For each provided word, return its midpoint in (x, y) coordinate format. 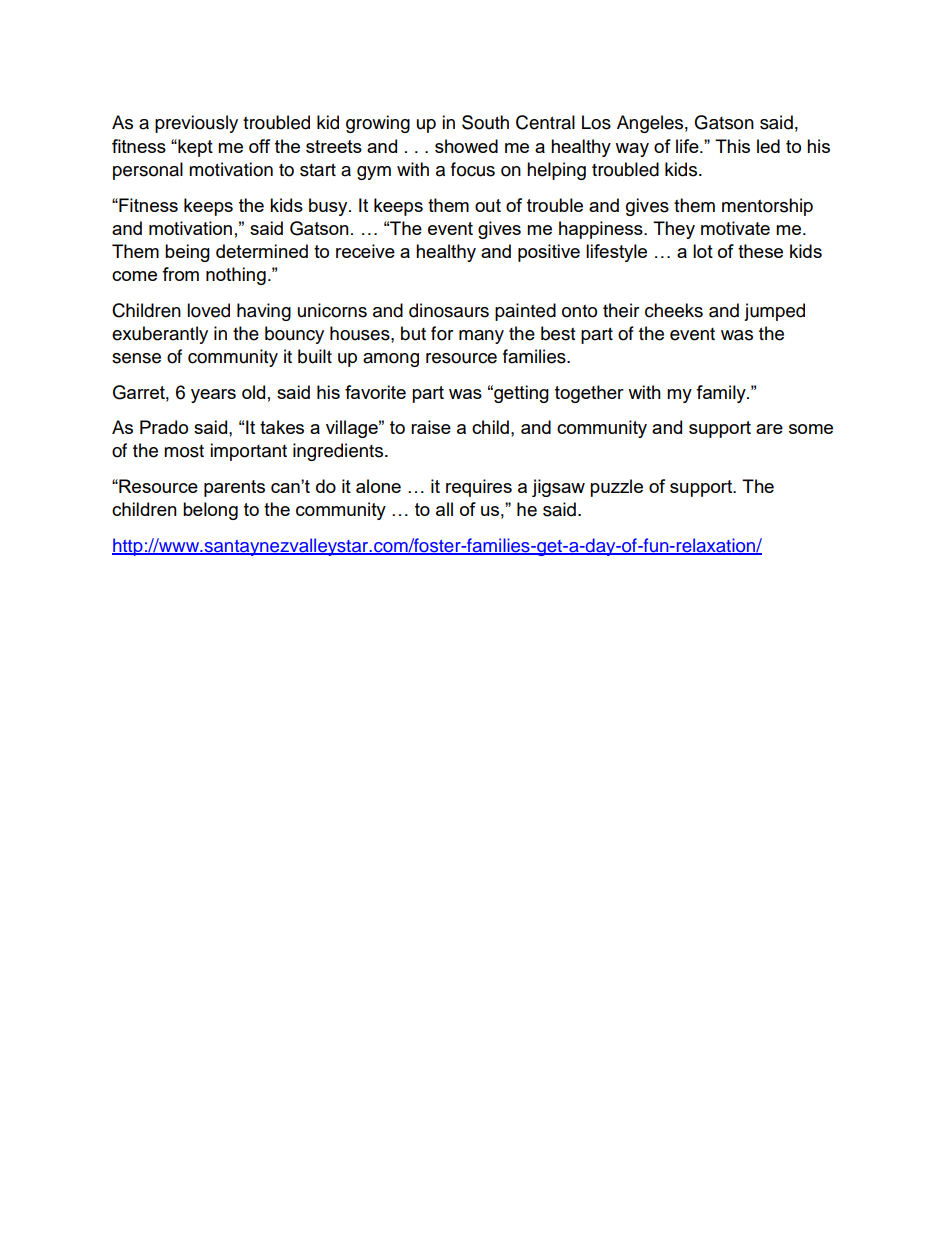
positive (549, 253)
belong (210, 511)
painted (525, 312)
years (213, 396)
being (187, 253)
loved (208, 310)
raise (431, 427)
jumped (774, 312)
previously (196, 124)
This (732, 146)
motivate (735, 228)
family (722, 394)
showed (466, 146)
